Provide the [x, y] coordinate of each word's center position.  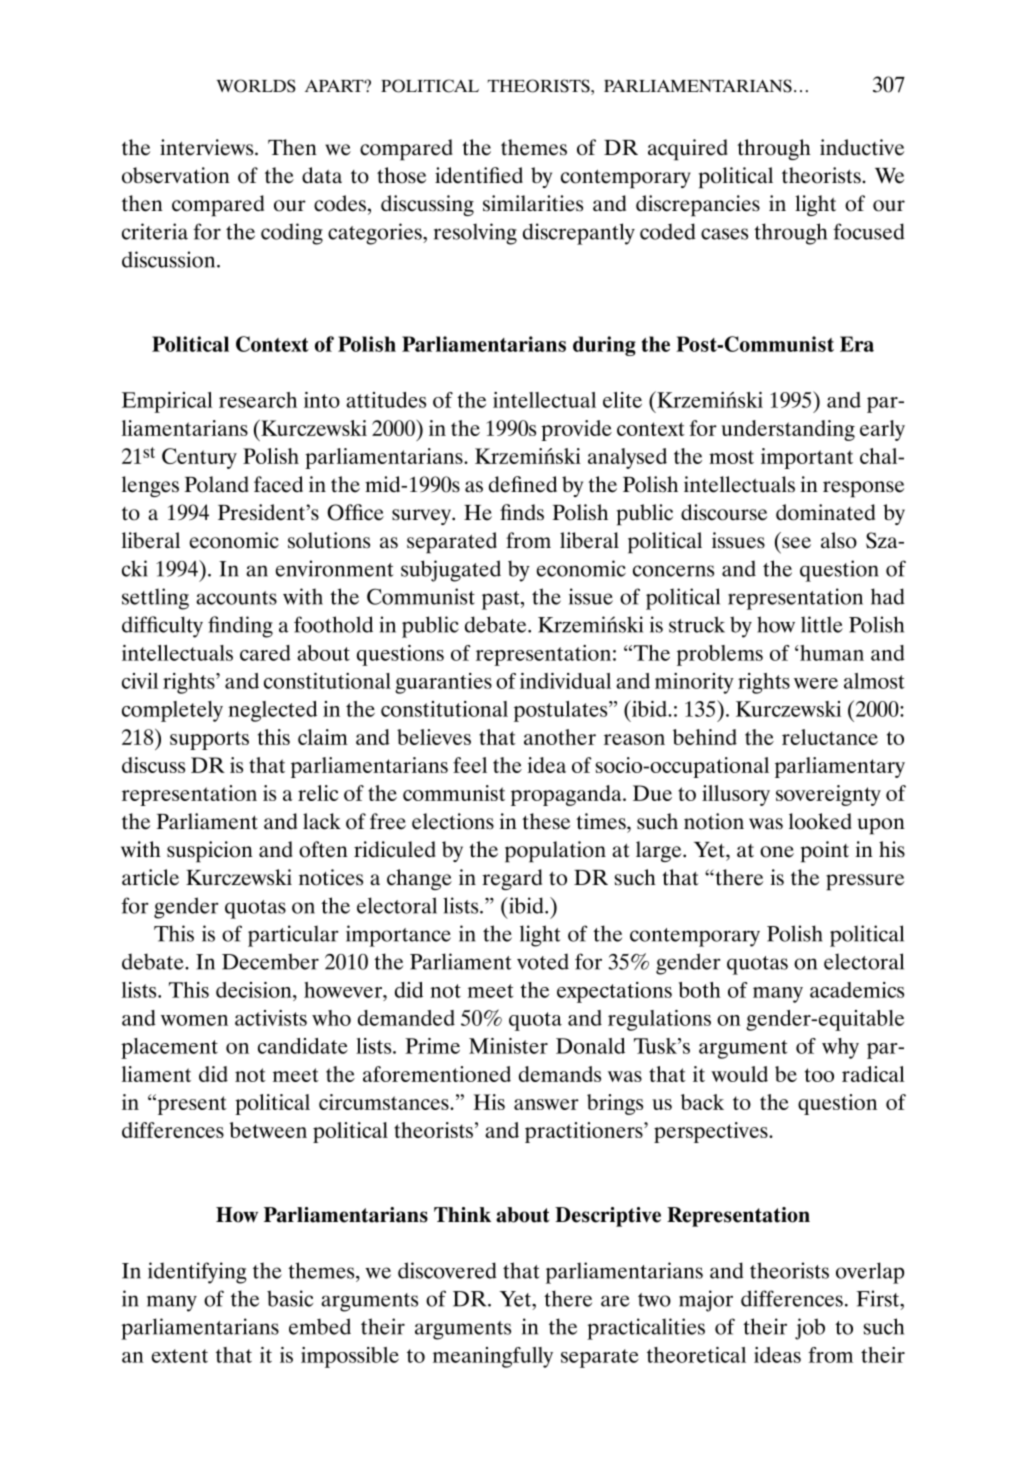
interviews [208, 147]
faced [278, 484]
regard [512, 879]
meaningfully [493, 1357]
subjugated [451, 571]
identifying [197, 1273]
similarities [533, 203]
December [270, 961]
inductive [862, 147]
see [796, 543]
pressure [865, 882]
